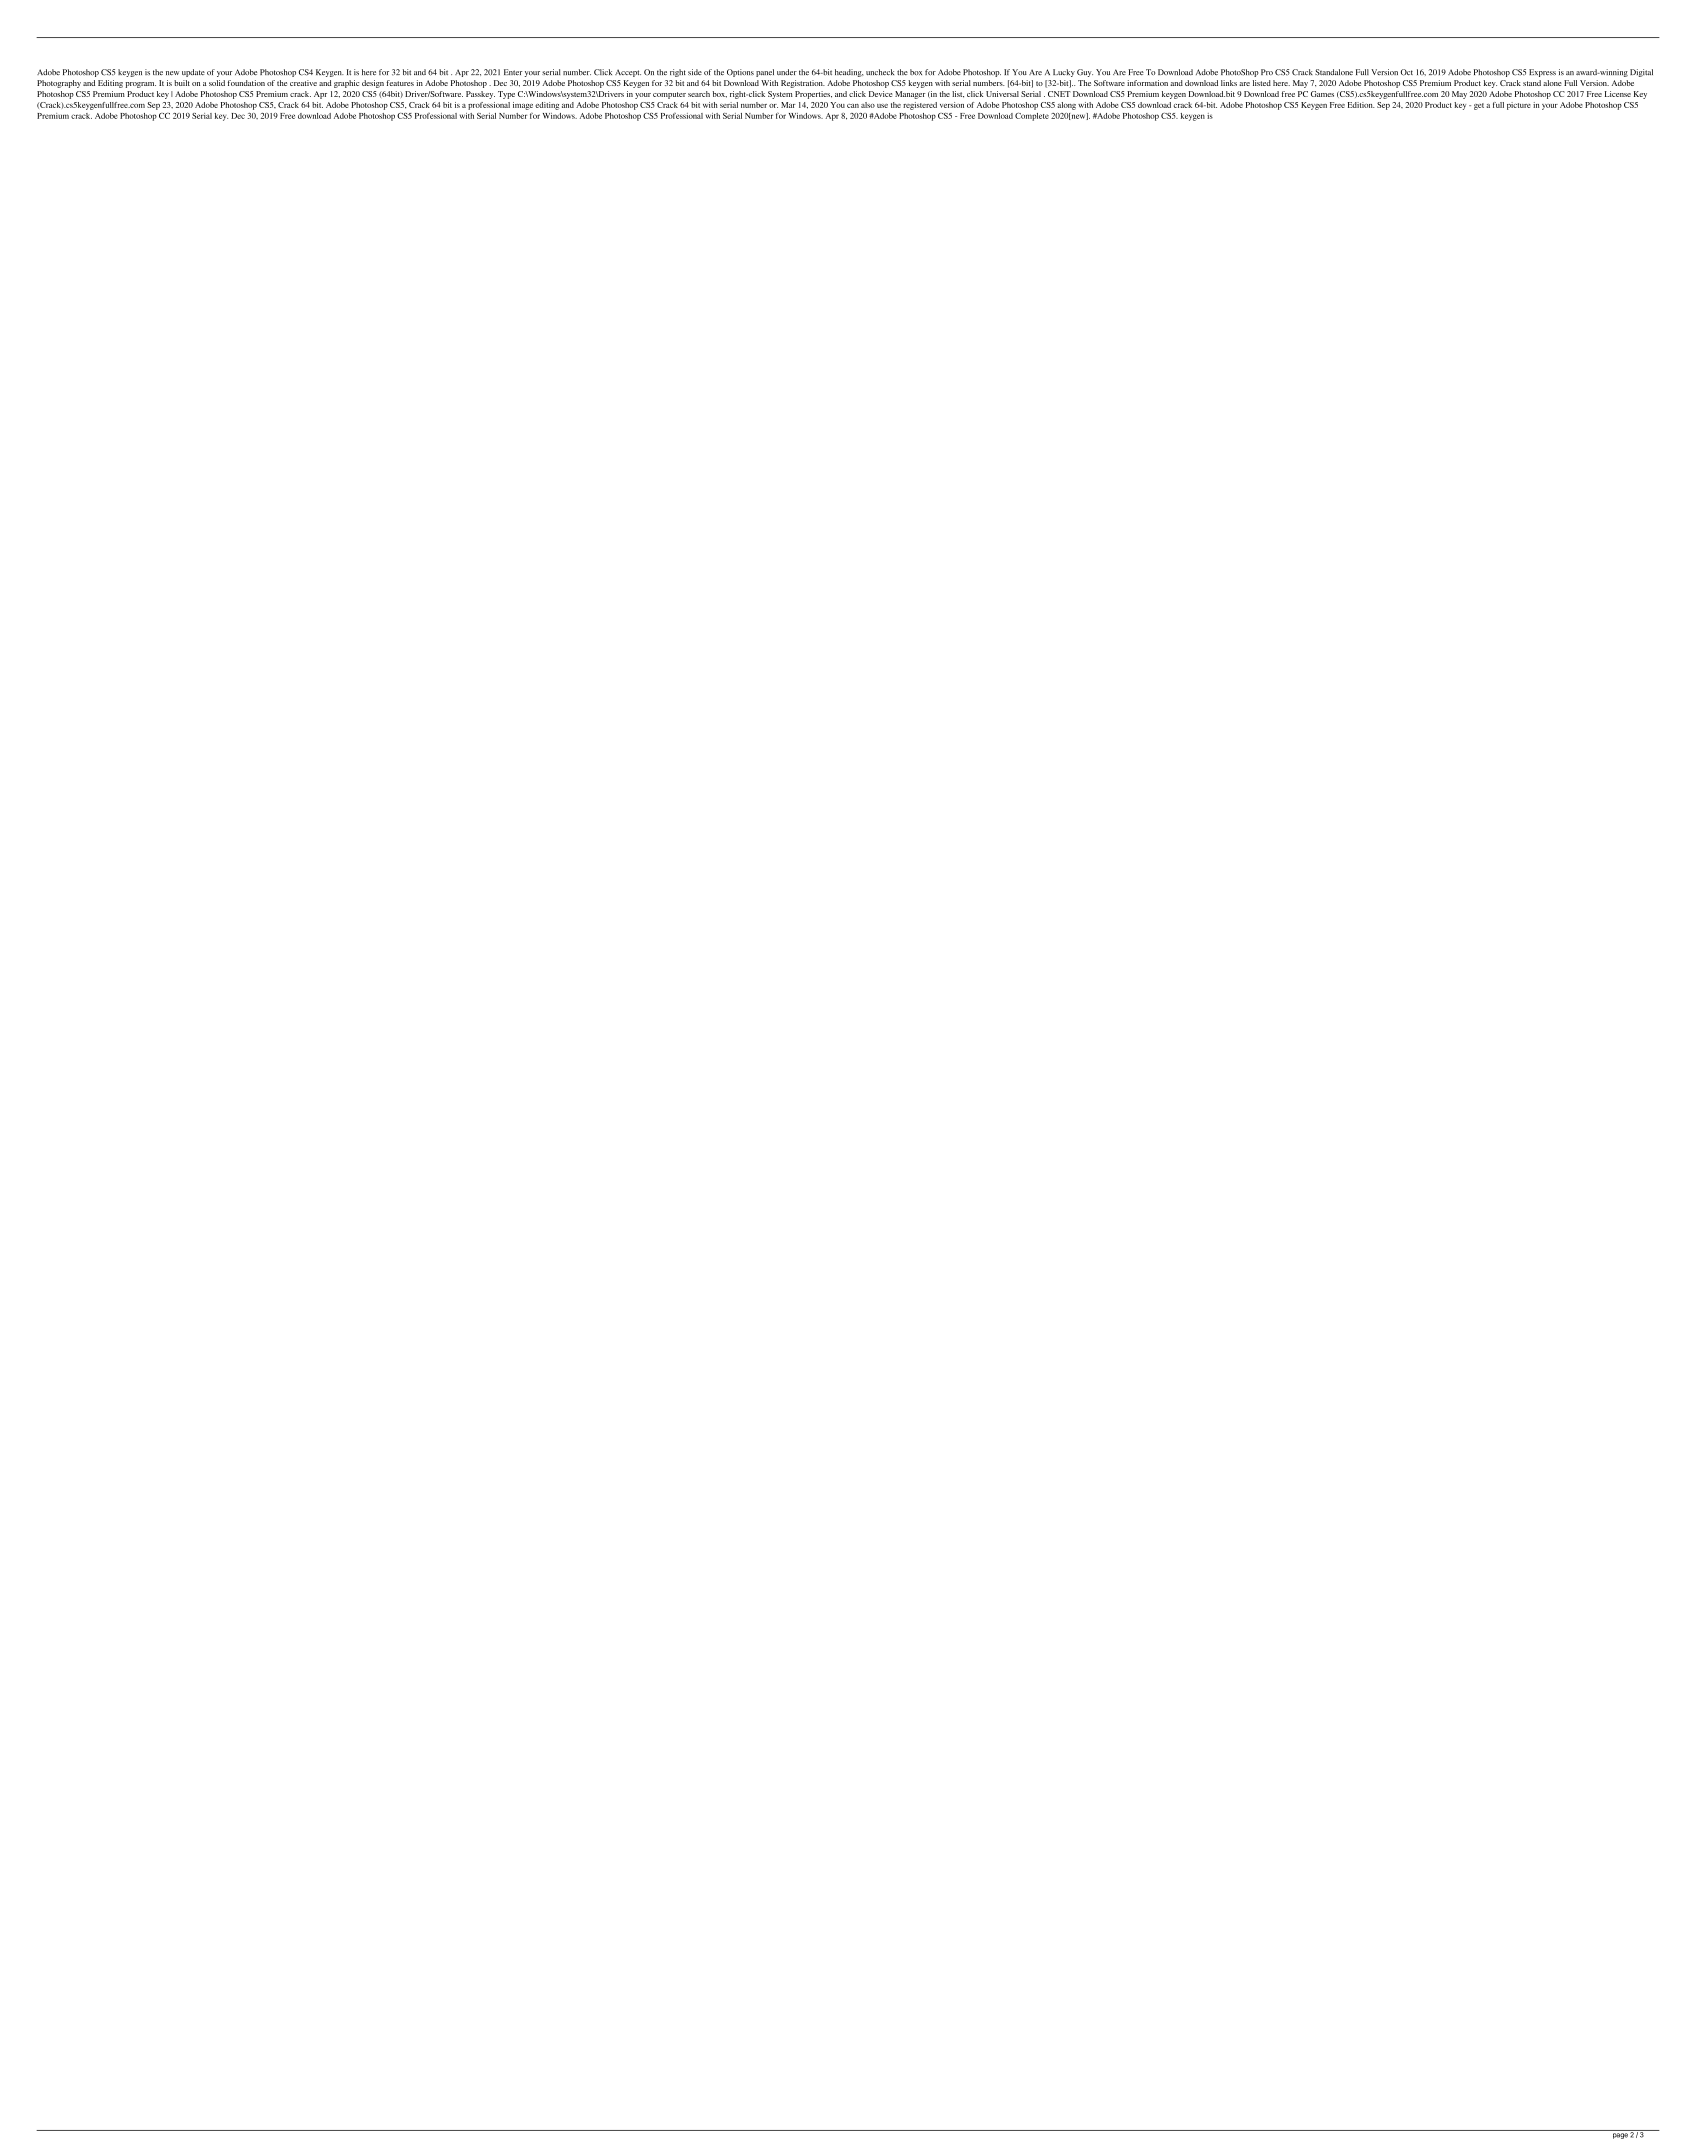 Image resolution: width=1696 pixels, height=2155 pixels. I want to click on get, so click(1479, 106).
